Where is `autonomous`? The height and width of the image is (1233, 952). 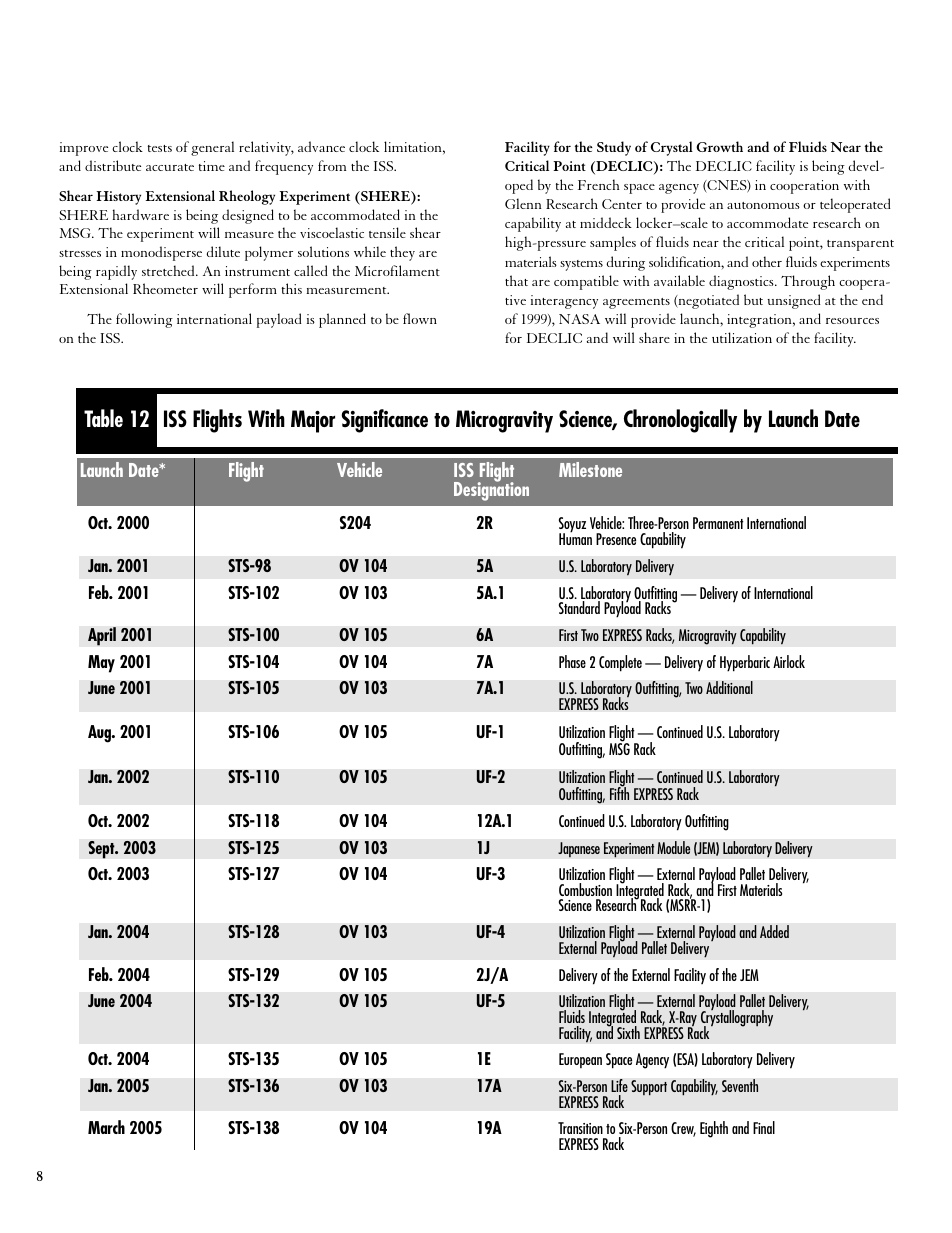
autonomous is located at coordinates (763, 205).
